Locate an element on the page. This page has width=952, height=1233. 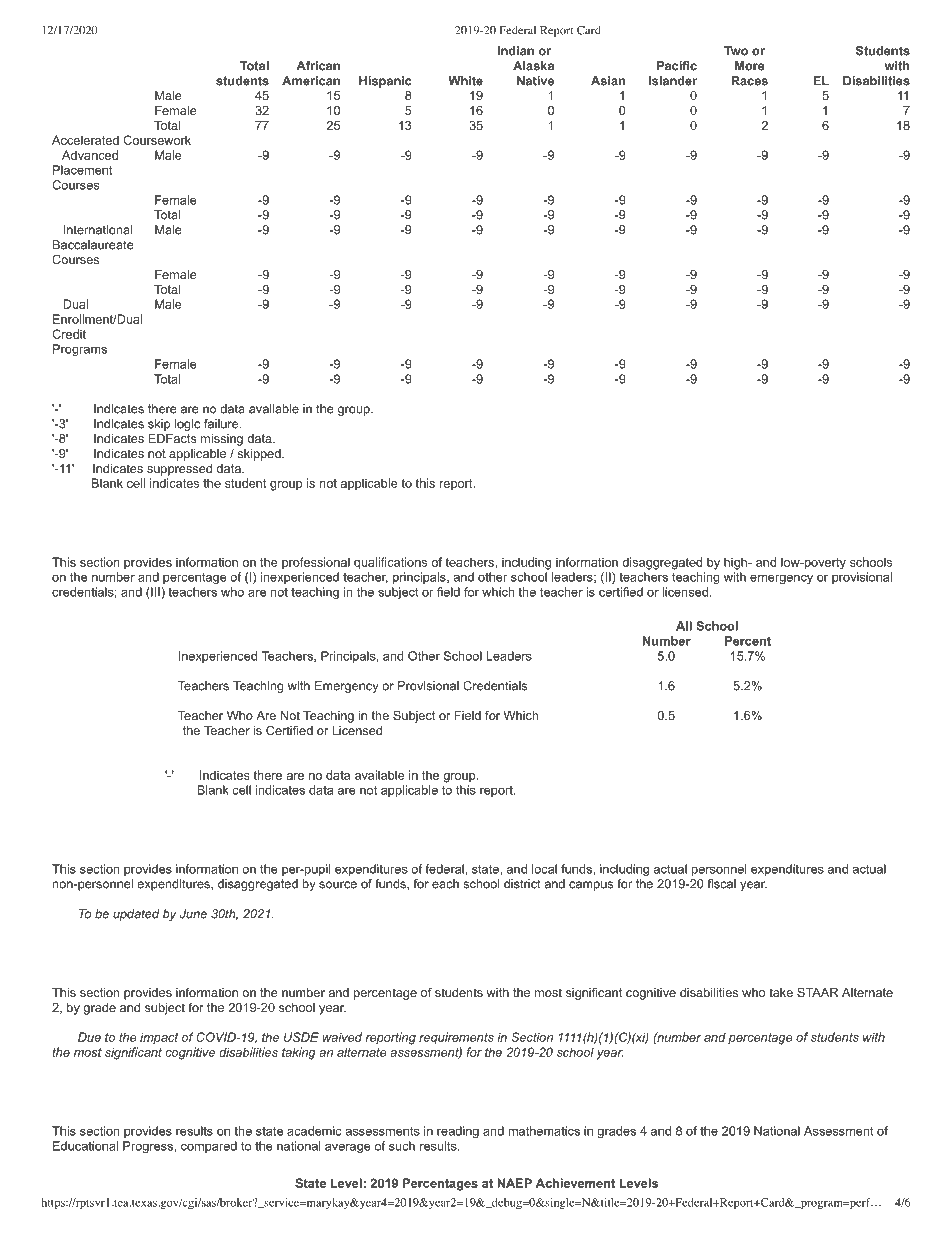
source is located at coordinates (338, 885).
